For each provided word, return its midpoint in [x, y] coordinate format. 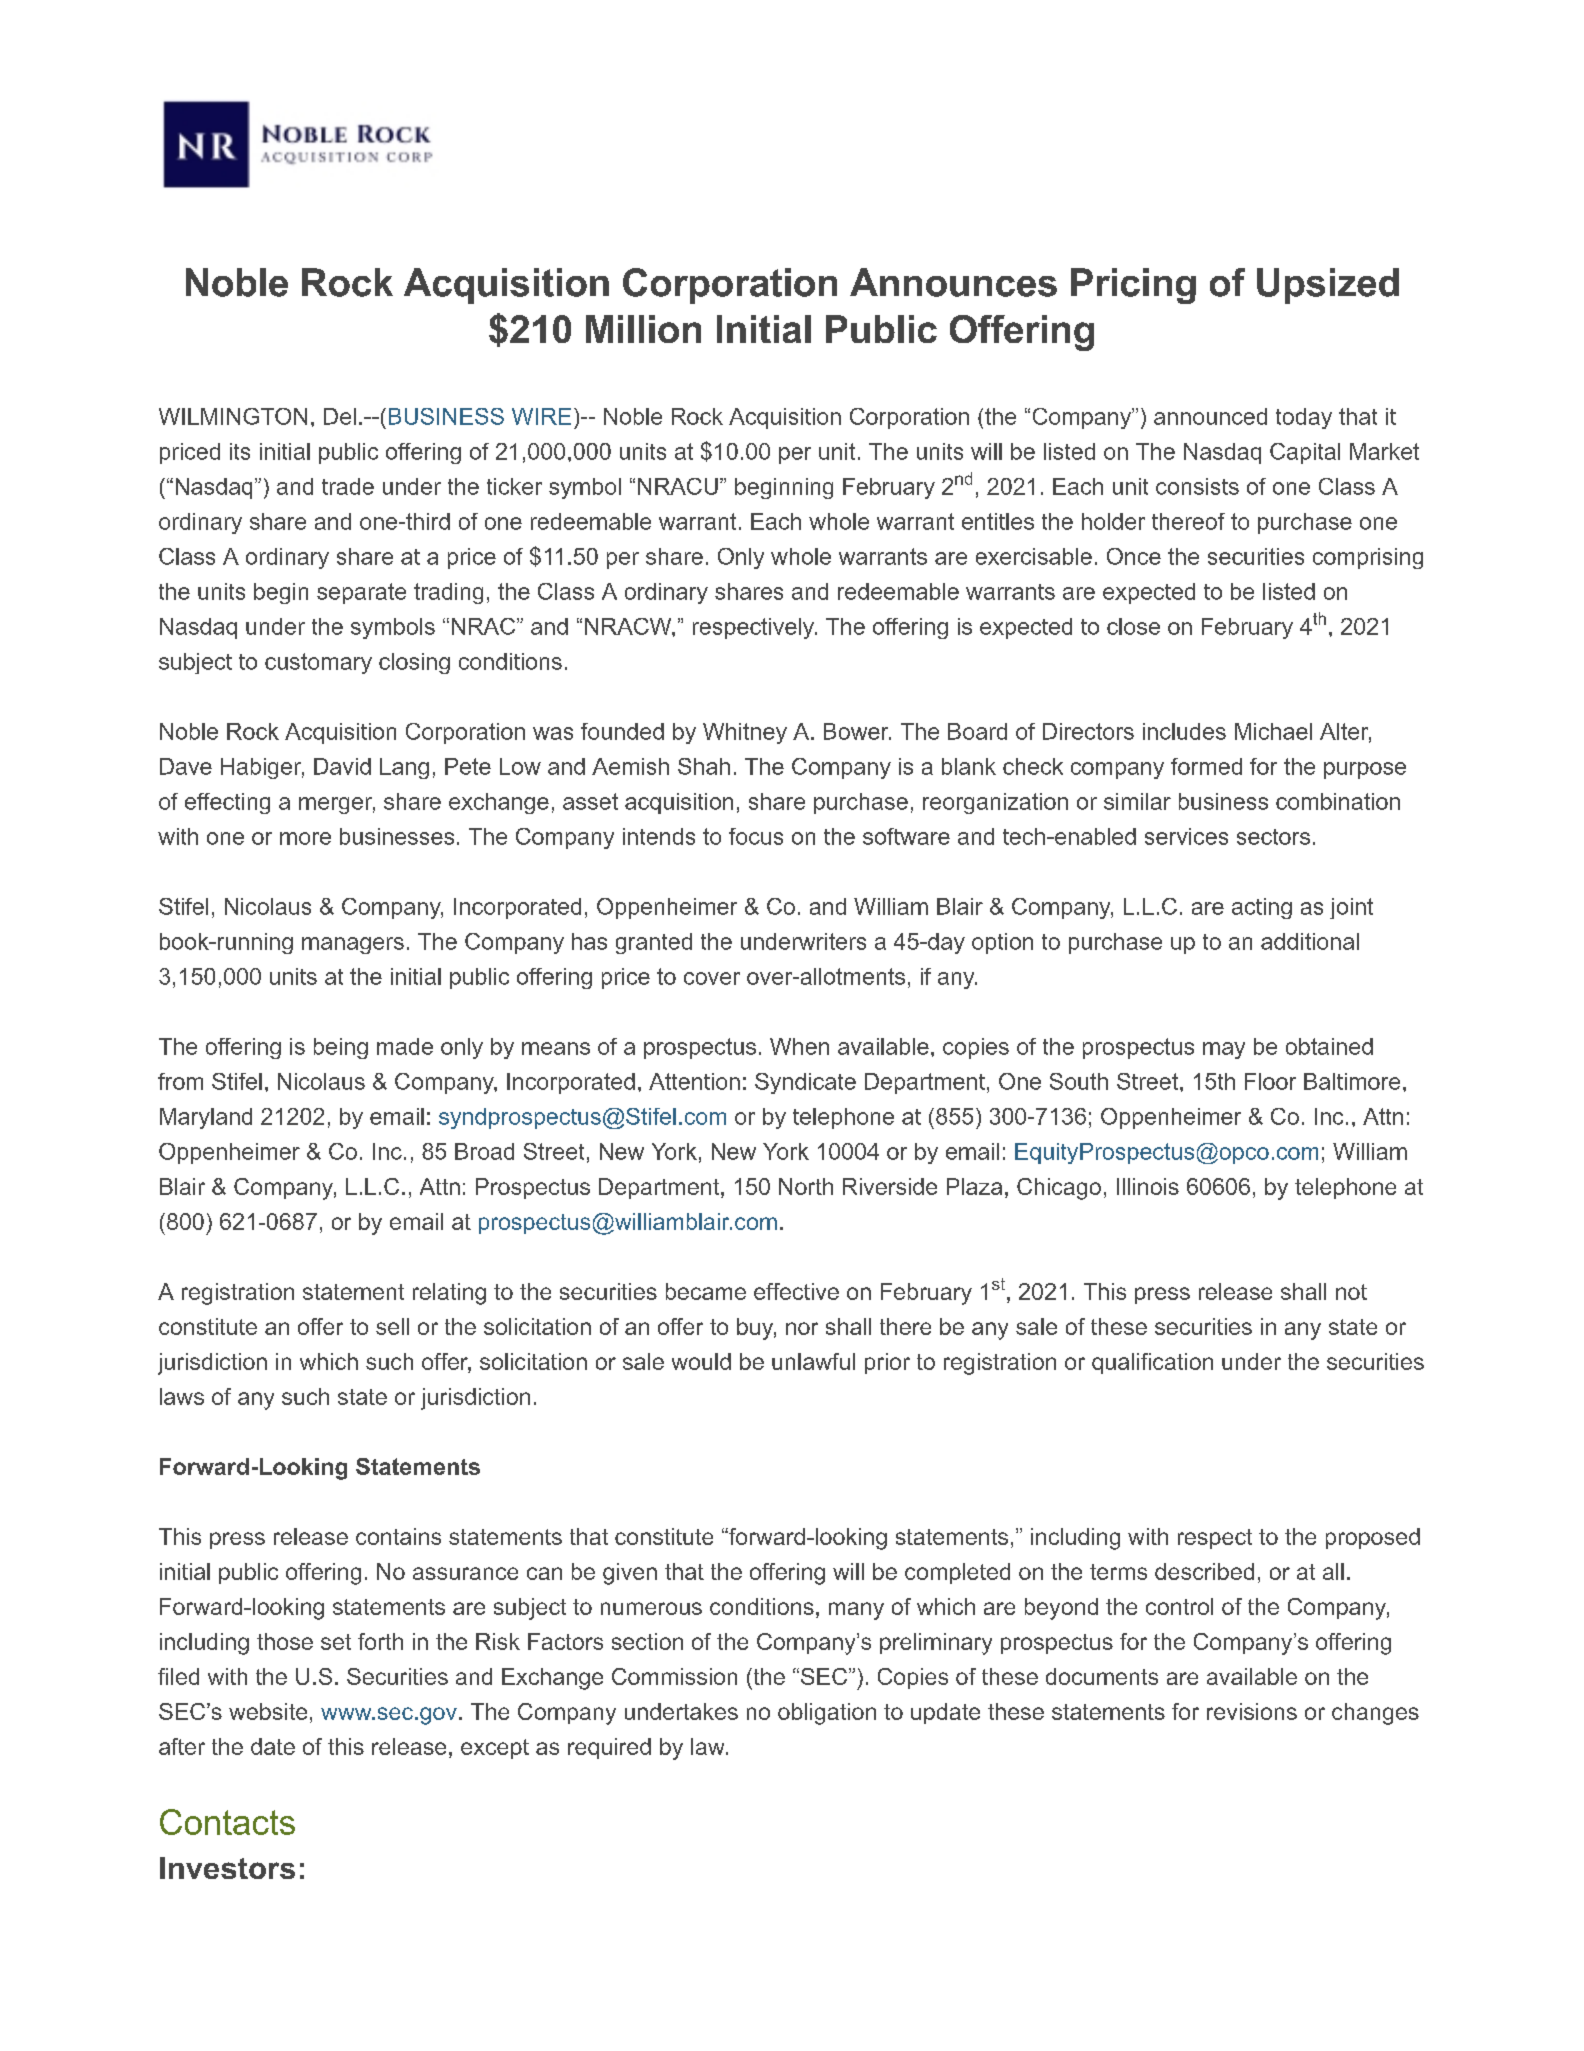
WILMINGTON [233, 416]
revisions [1252, 1711]
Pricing [1133, 286]
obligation [827, 1714]
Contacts [227, 1822]
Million [643, 329]
